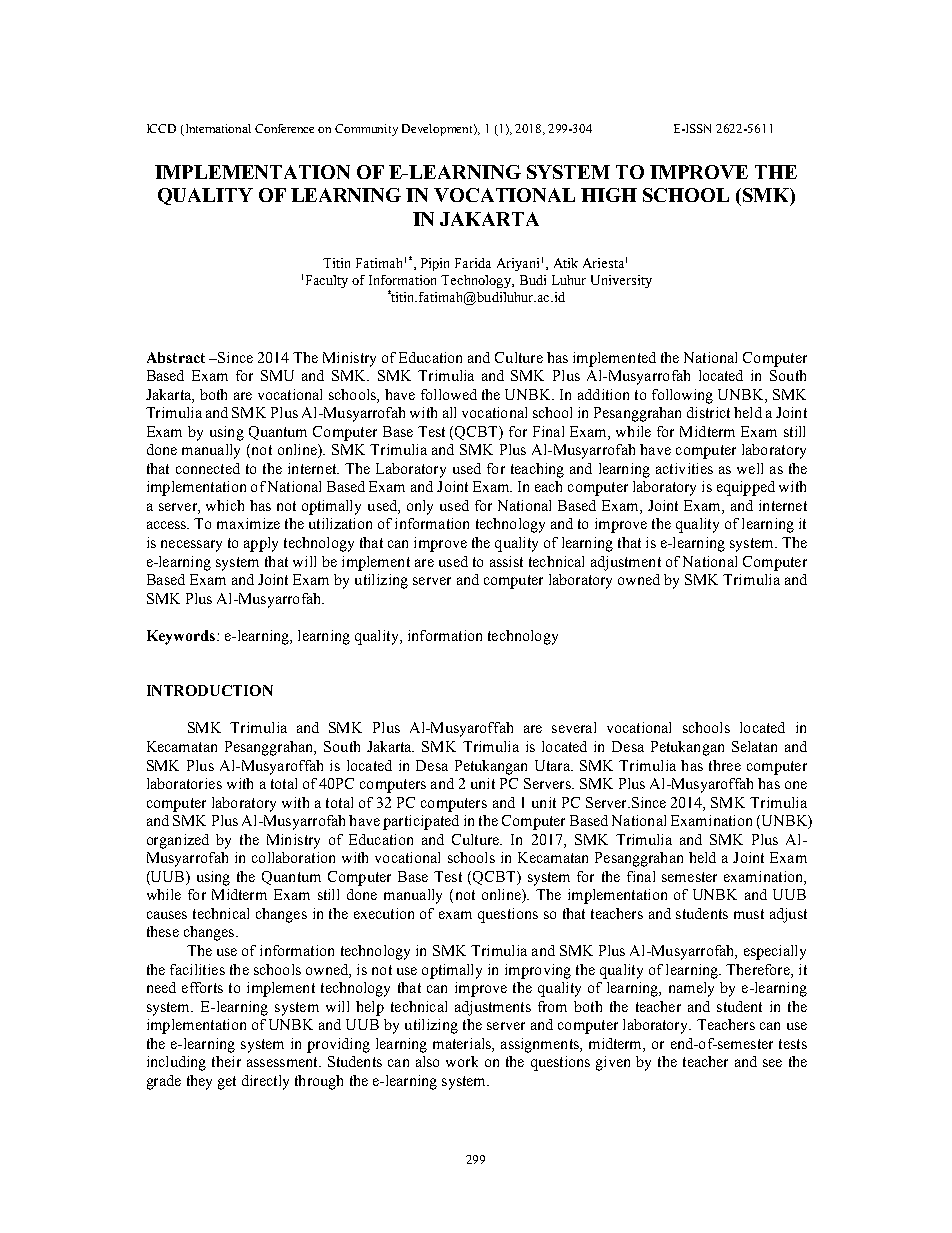 The width and height of the image is (952, 1233). I want to click on three, so click(725, 765).
